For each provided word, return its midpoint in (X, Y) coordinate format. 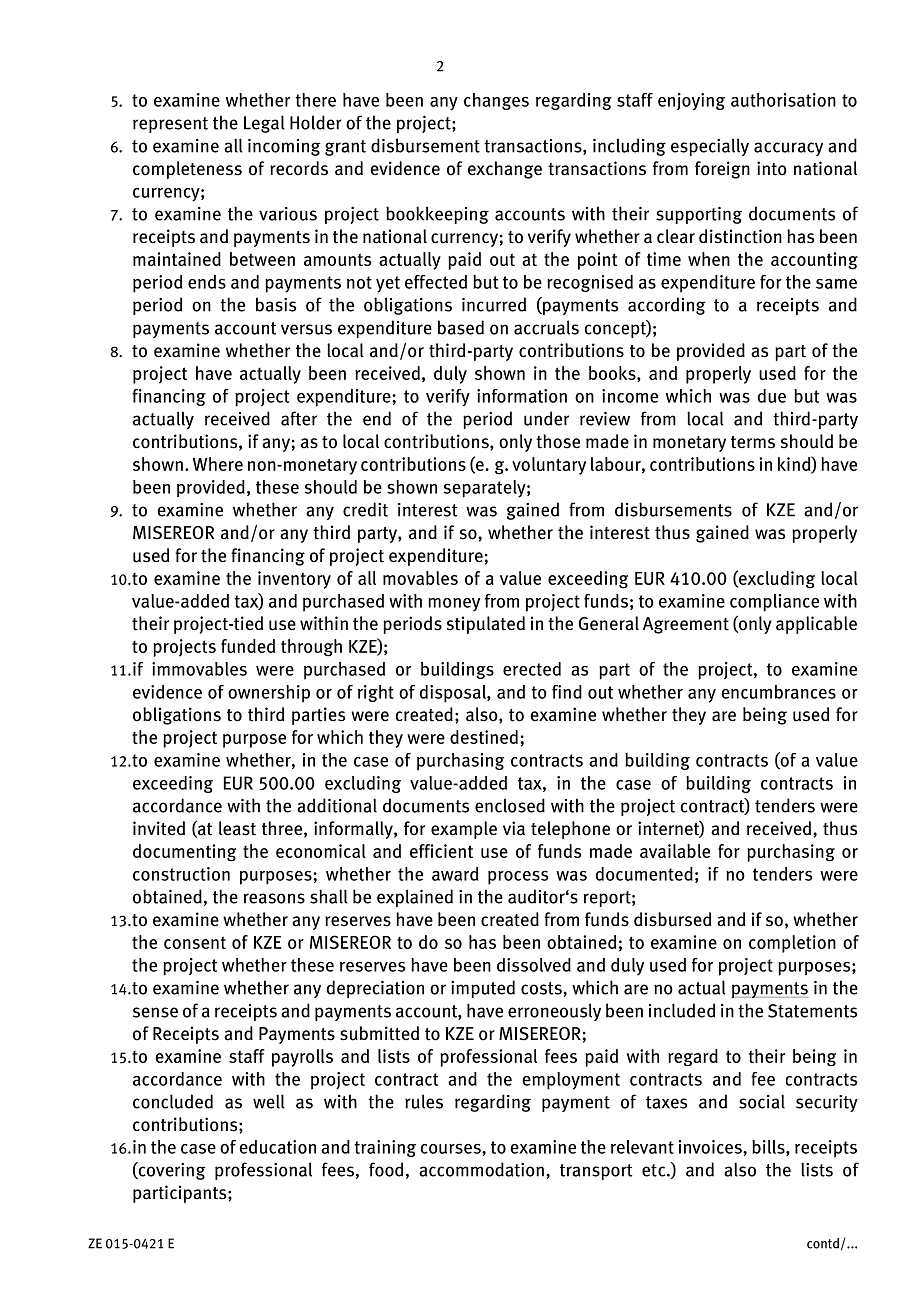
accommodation (481, 1169)
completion (792, 944)
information (522, 396)
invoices (711, 1147)
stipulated (486, 625)
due (772, 396)
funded (248, 646)
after (299, 418)
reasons (274, 898)
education (277, 1147)
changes (496, 101)
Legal (264, 124)
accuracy (788, 149)
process (518, 878)
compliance (774, 603)
